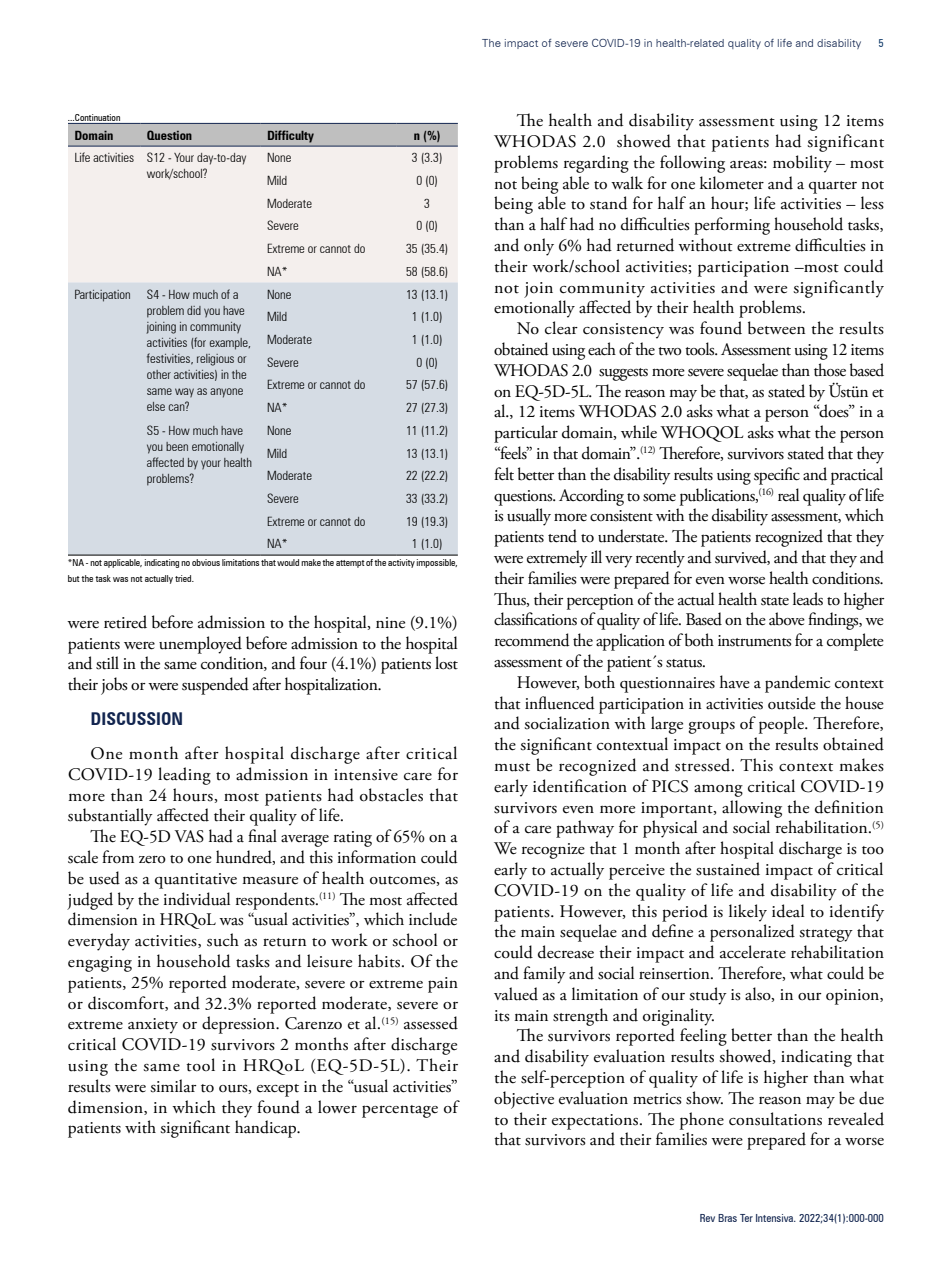  What do you see at coordinates (200, 645) in the screenshot?
I see `unemployed` at bounding box center [200, 645].
